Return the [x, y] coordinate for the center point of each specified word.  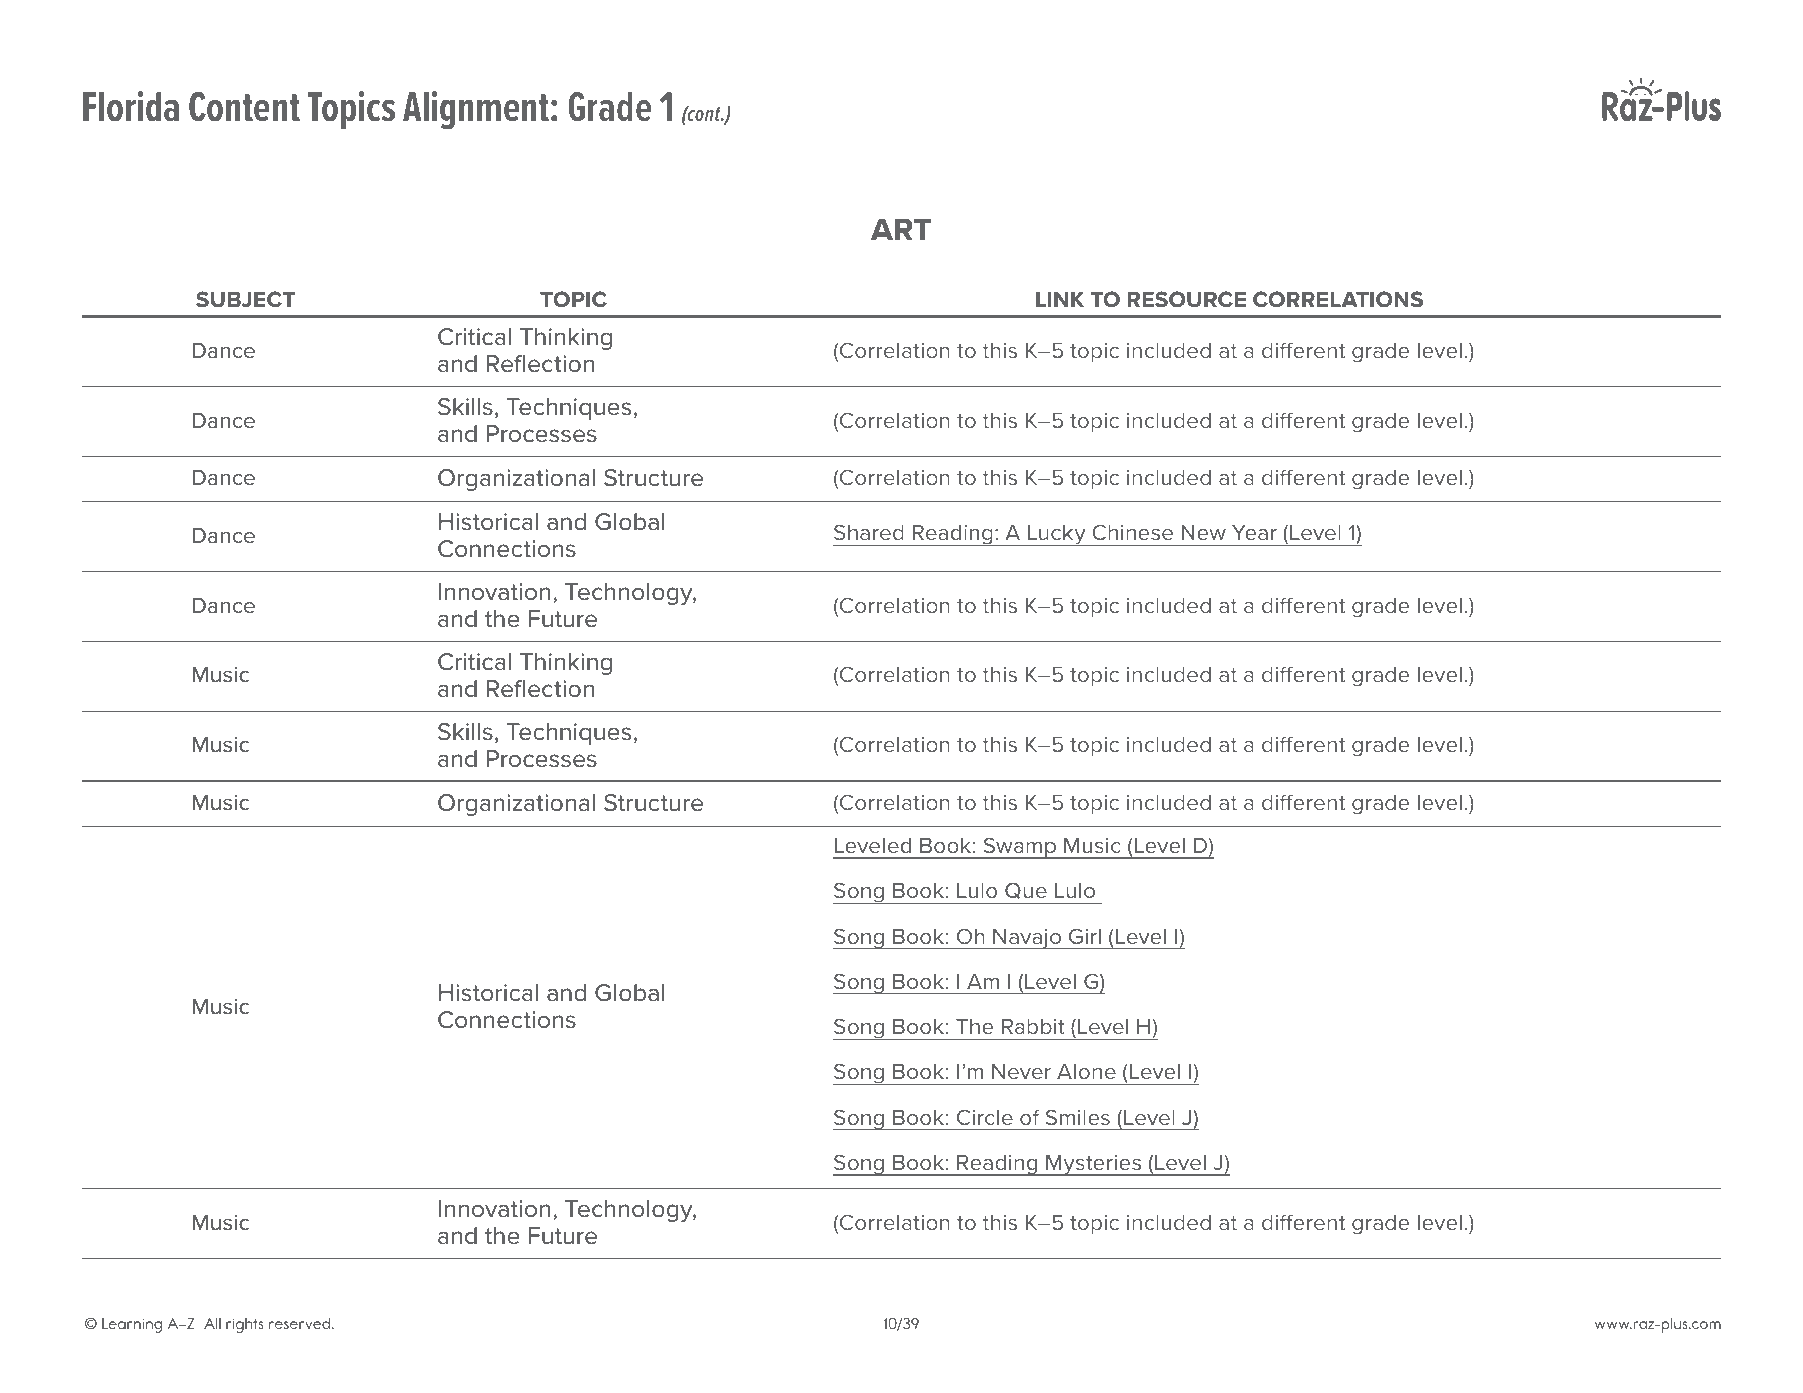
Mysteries [1094, 1165]
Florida [131, 106]
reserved [301, 1323]
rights [244, 1325]
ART [901, 229]
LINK [1060, 299]
